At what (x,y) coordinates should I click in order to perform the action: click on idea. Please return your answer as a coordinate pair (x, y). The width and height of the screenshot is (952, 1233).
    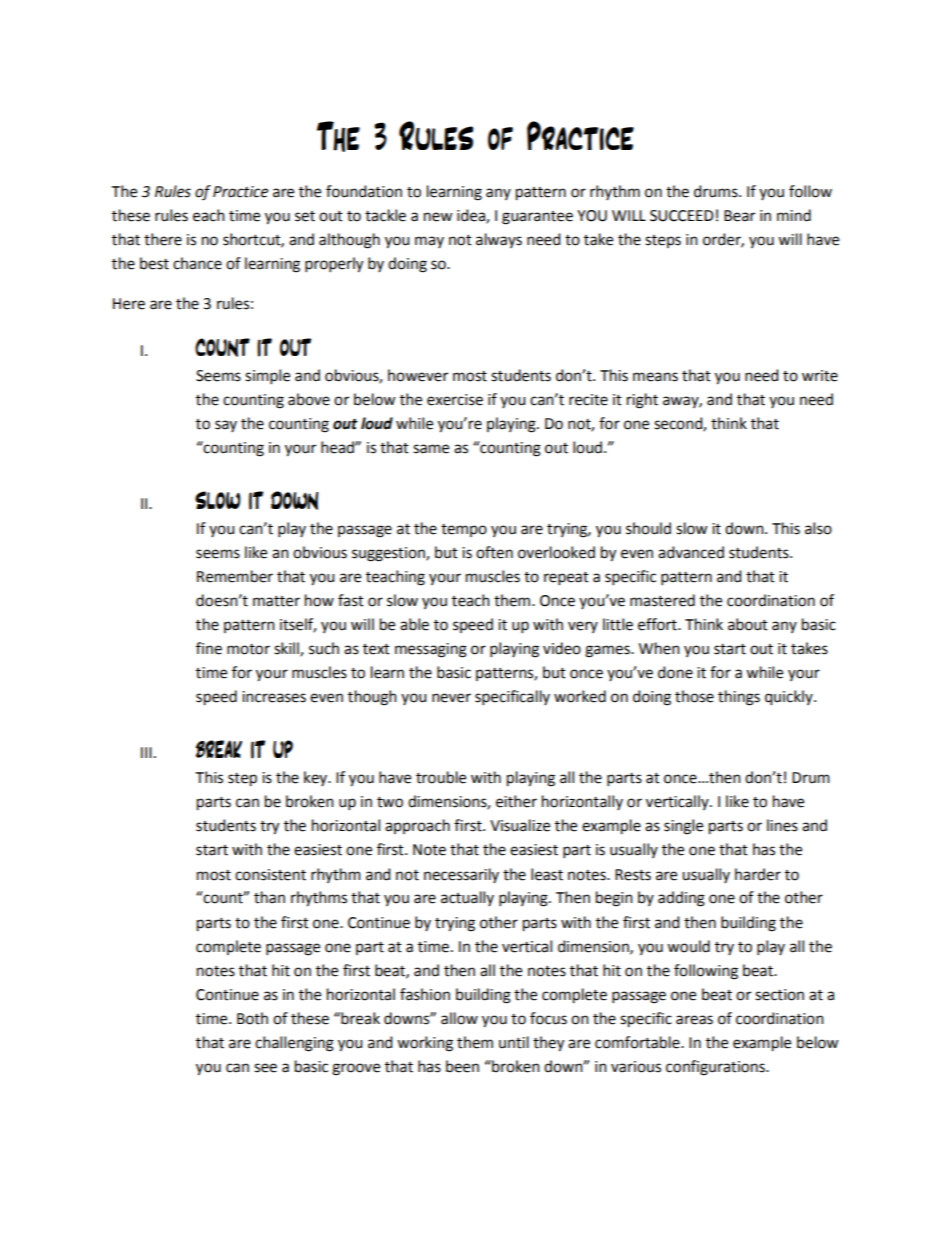
    Looking at the image, I should click on (472, 216).
